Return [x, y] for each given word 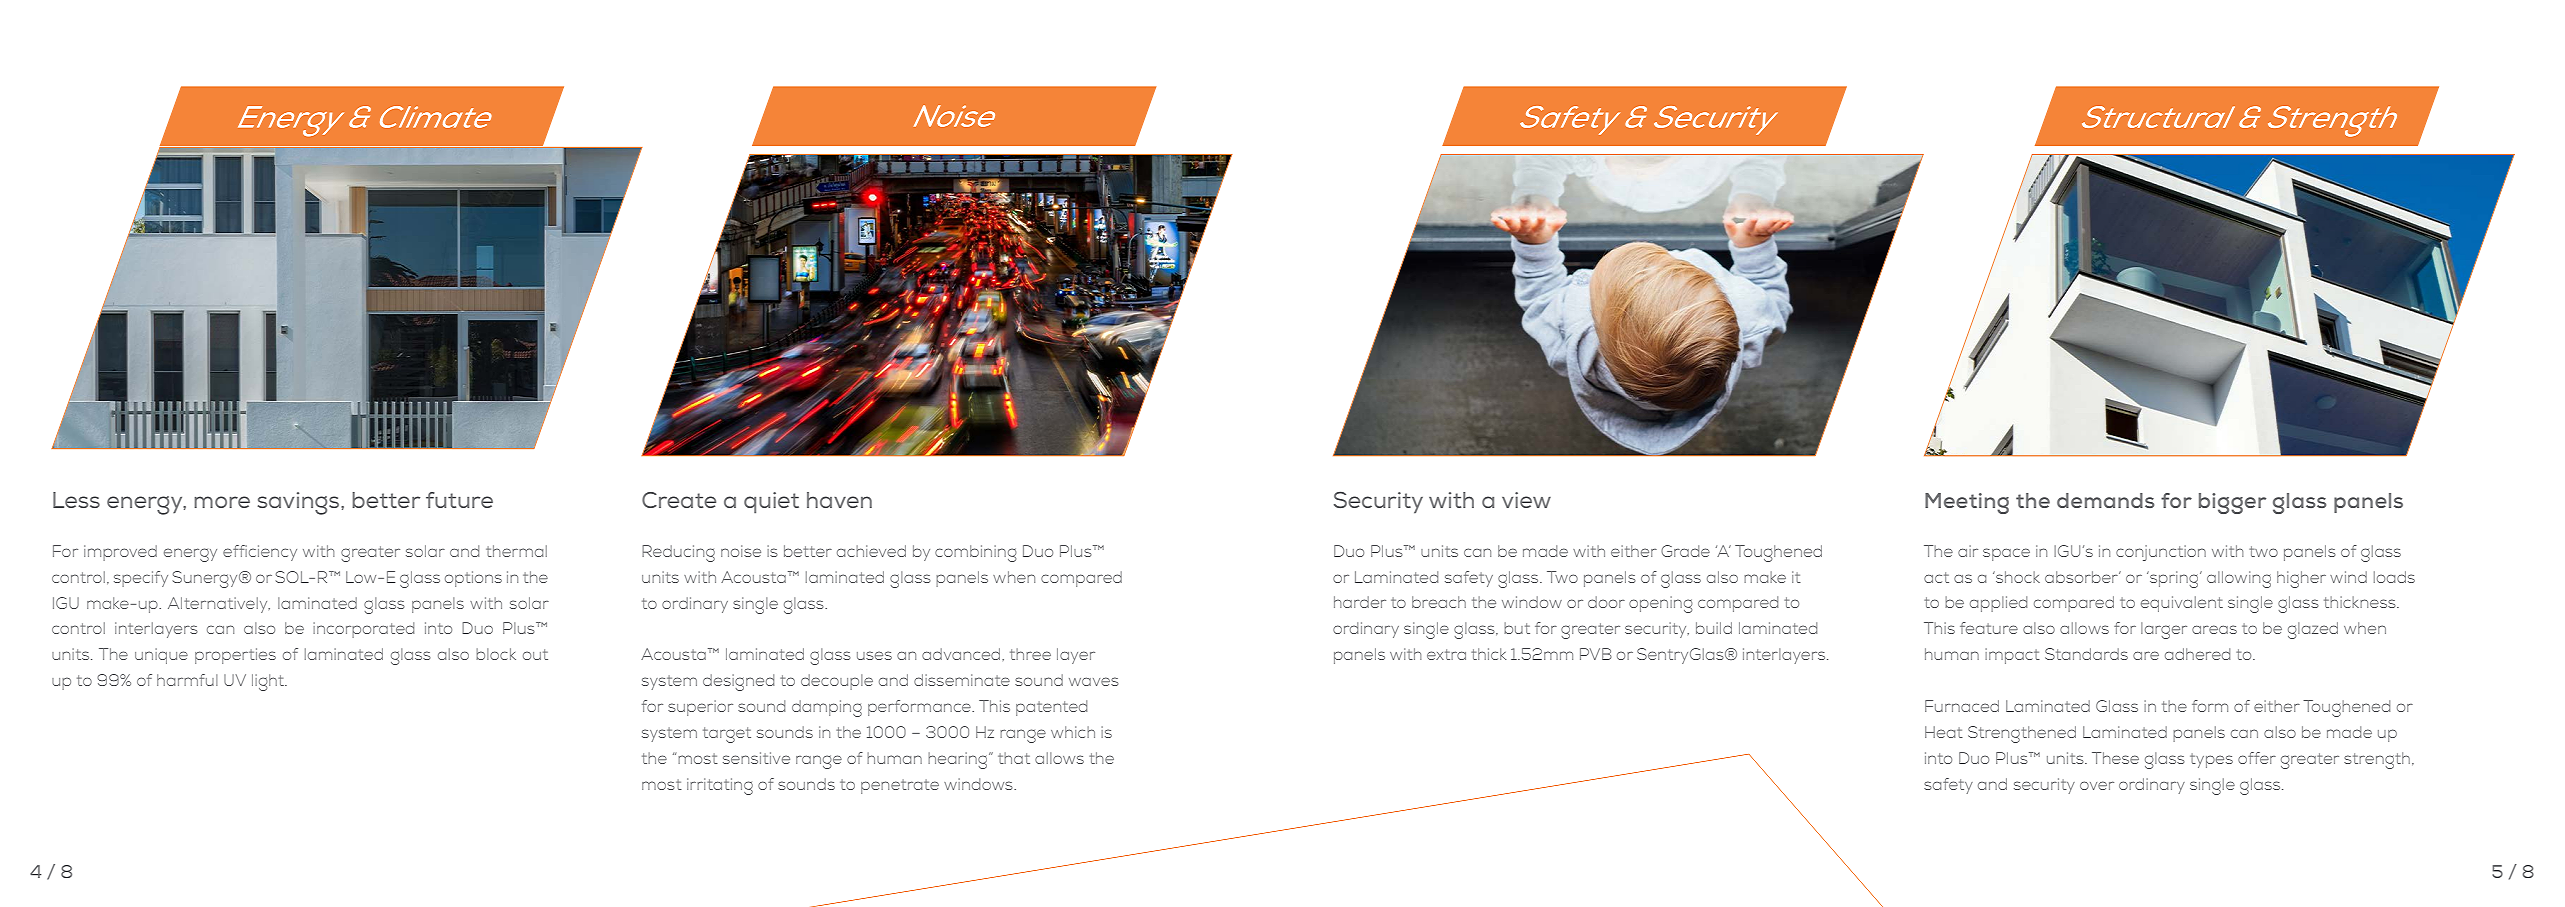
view [1526, 500]
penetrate [900, 786]
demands [2105, 500]
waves [1094, 681]
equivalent [2182, 604]
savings [300, 503]
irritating [720, 786]
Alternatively [219, 605]
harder [1360, 602]
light [269, 682]
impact [2012, 656]
